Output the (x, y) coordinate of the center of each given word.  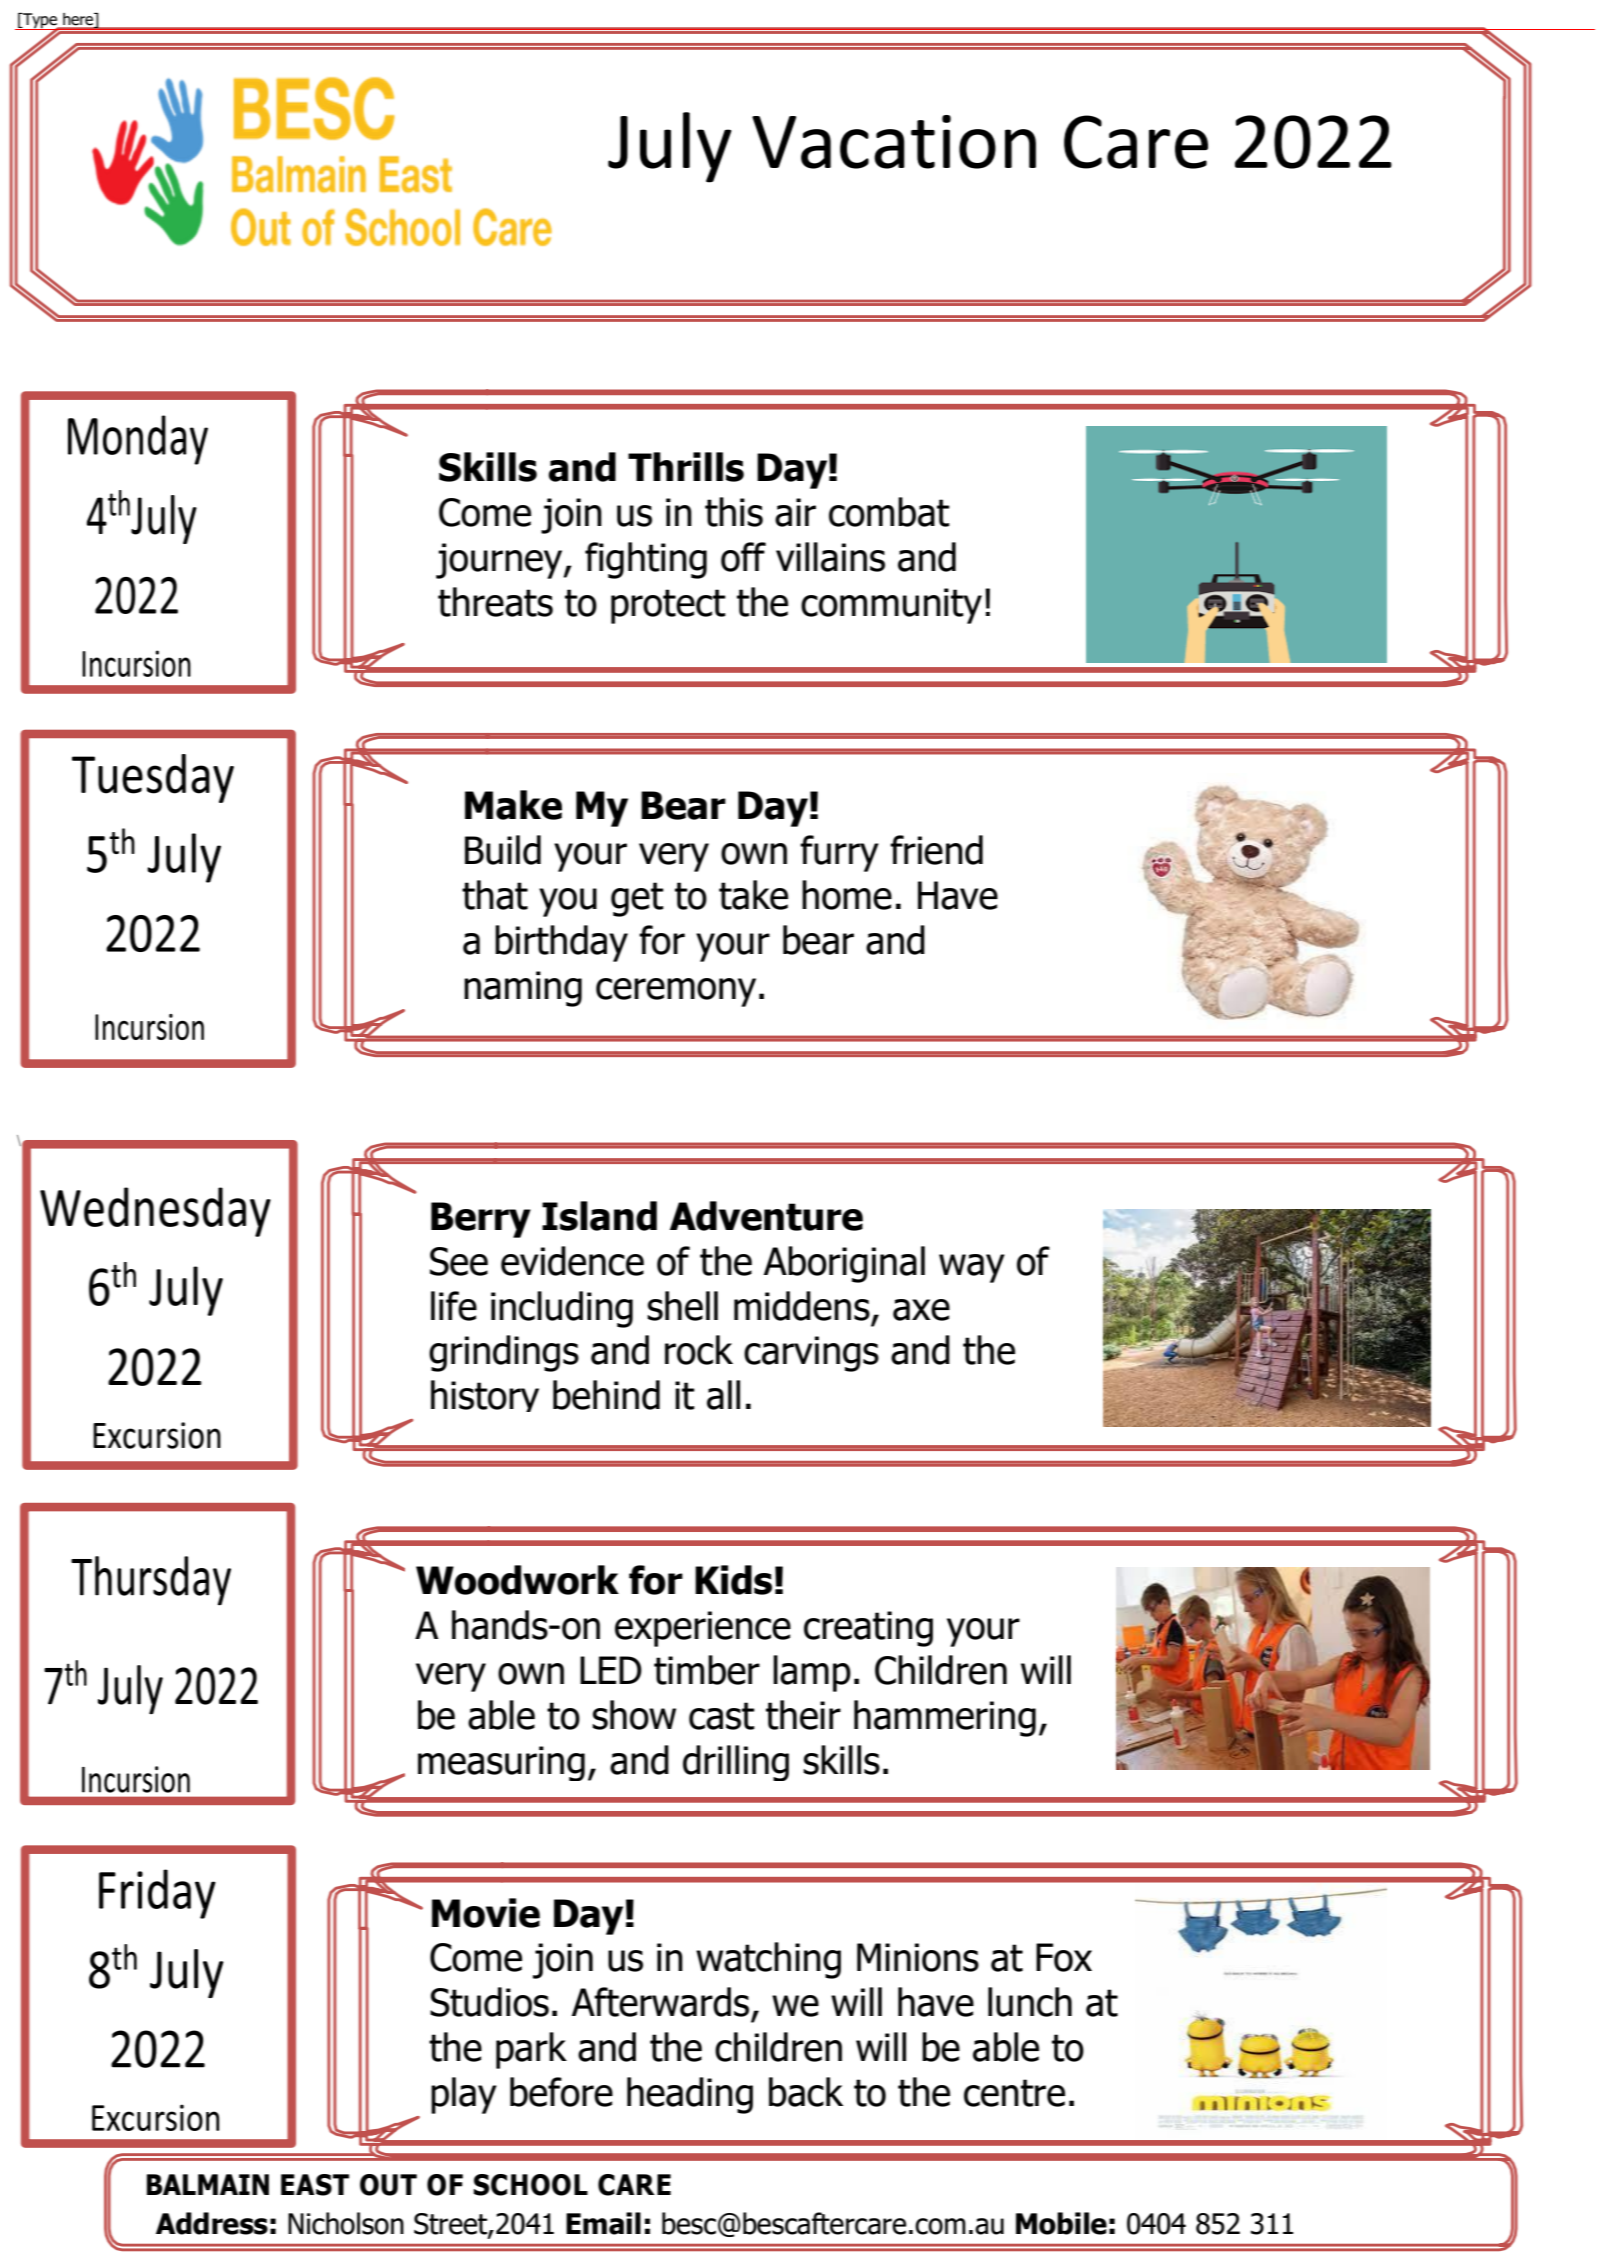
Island (599, 1216)
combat (889, 512)
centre (1014, 2093)
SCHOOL (531, 2185)
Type (40, 22)
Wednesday (155, 1212)
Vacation (894, 142)
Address (212, 2223)
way (972, 1268)
